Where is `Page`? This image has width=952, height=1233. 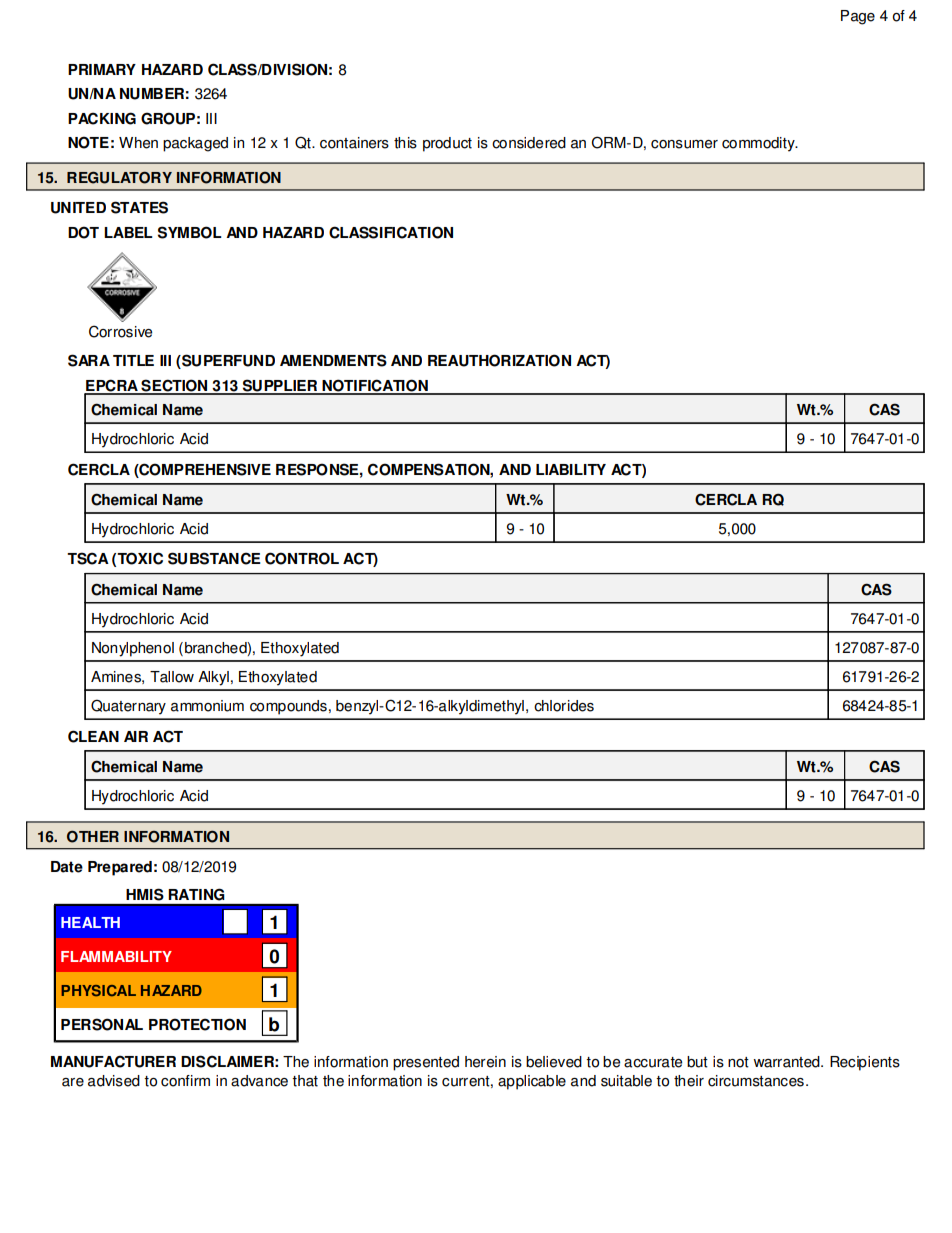
Page is located at coordinates (858, 17).
